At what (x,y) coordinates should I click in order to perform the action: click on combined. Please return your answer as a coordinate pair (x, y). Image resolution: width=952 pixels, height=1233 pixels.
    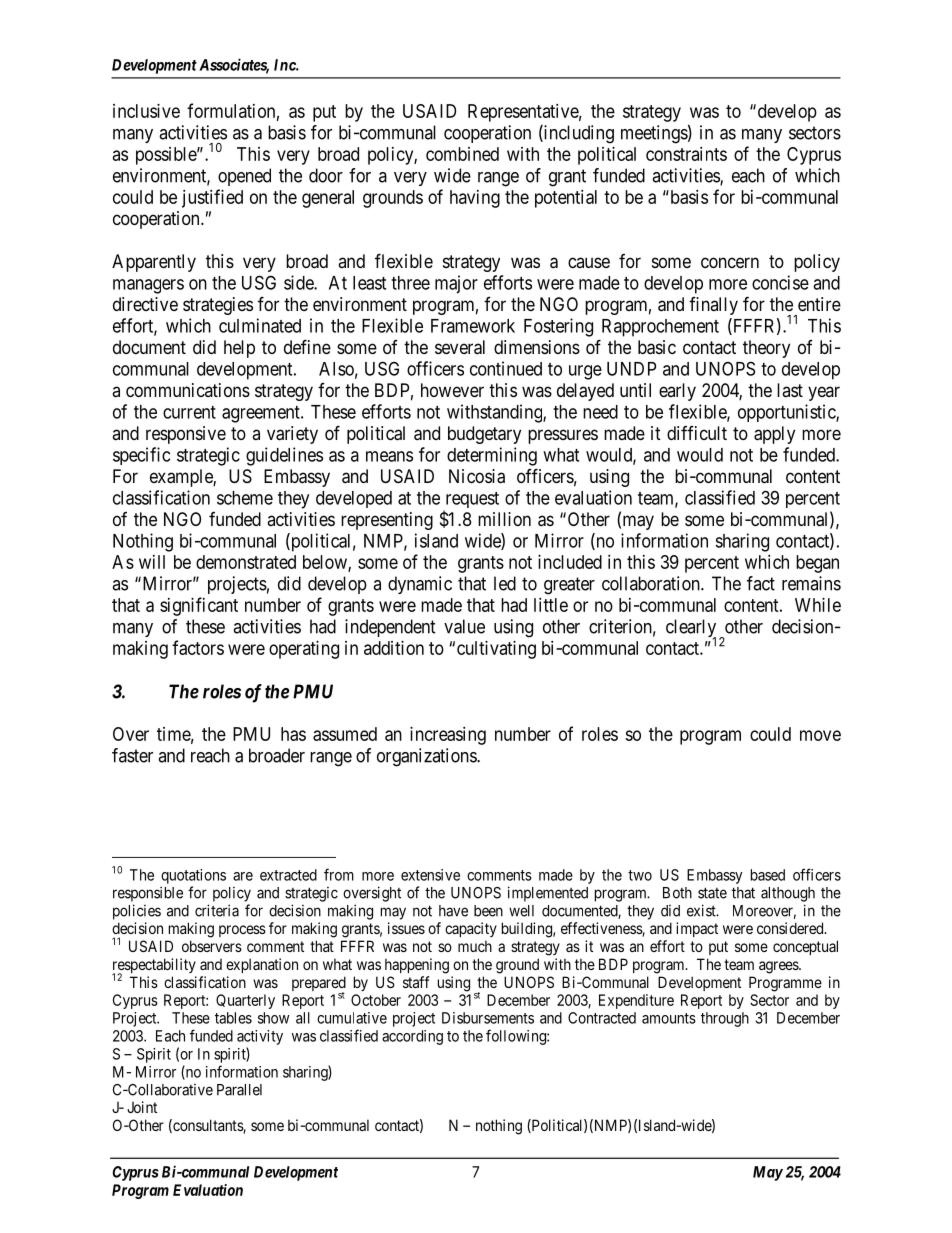
    Looking at the image, I should click on (462, 154).
